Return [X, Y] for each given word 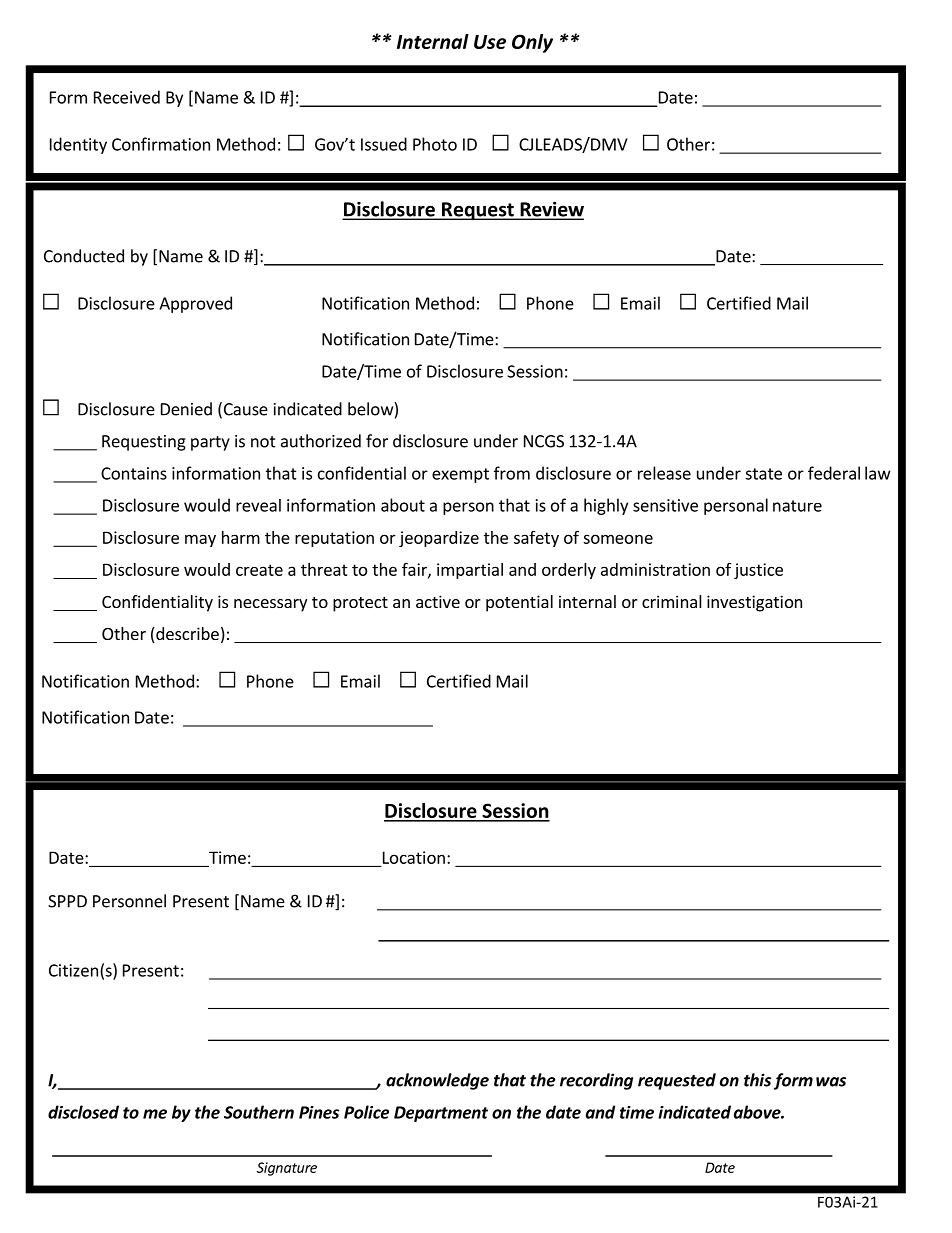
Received [127, 97]
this [757, 1080]
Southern [259, 1112]
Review [551, 210]
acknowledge [437, 1081]
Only [532, 43]
